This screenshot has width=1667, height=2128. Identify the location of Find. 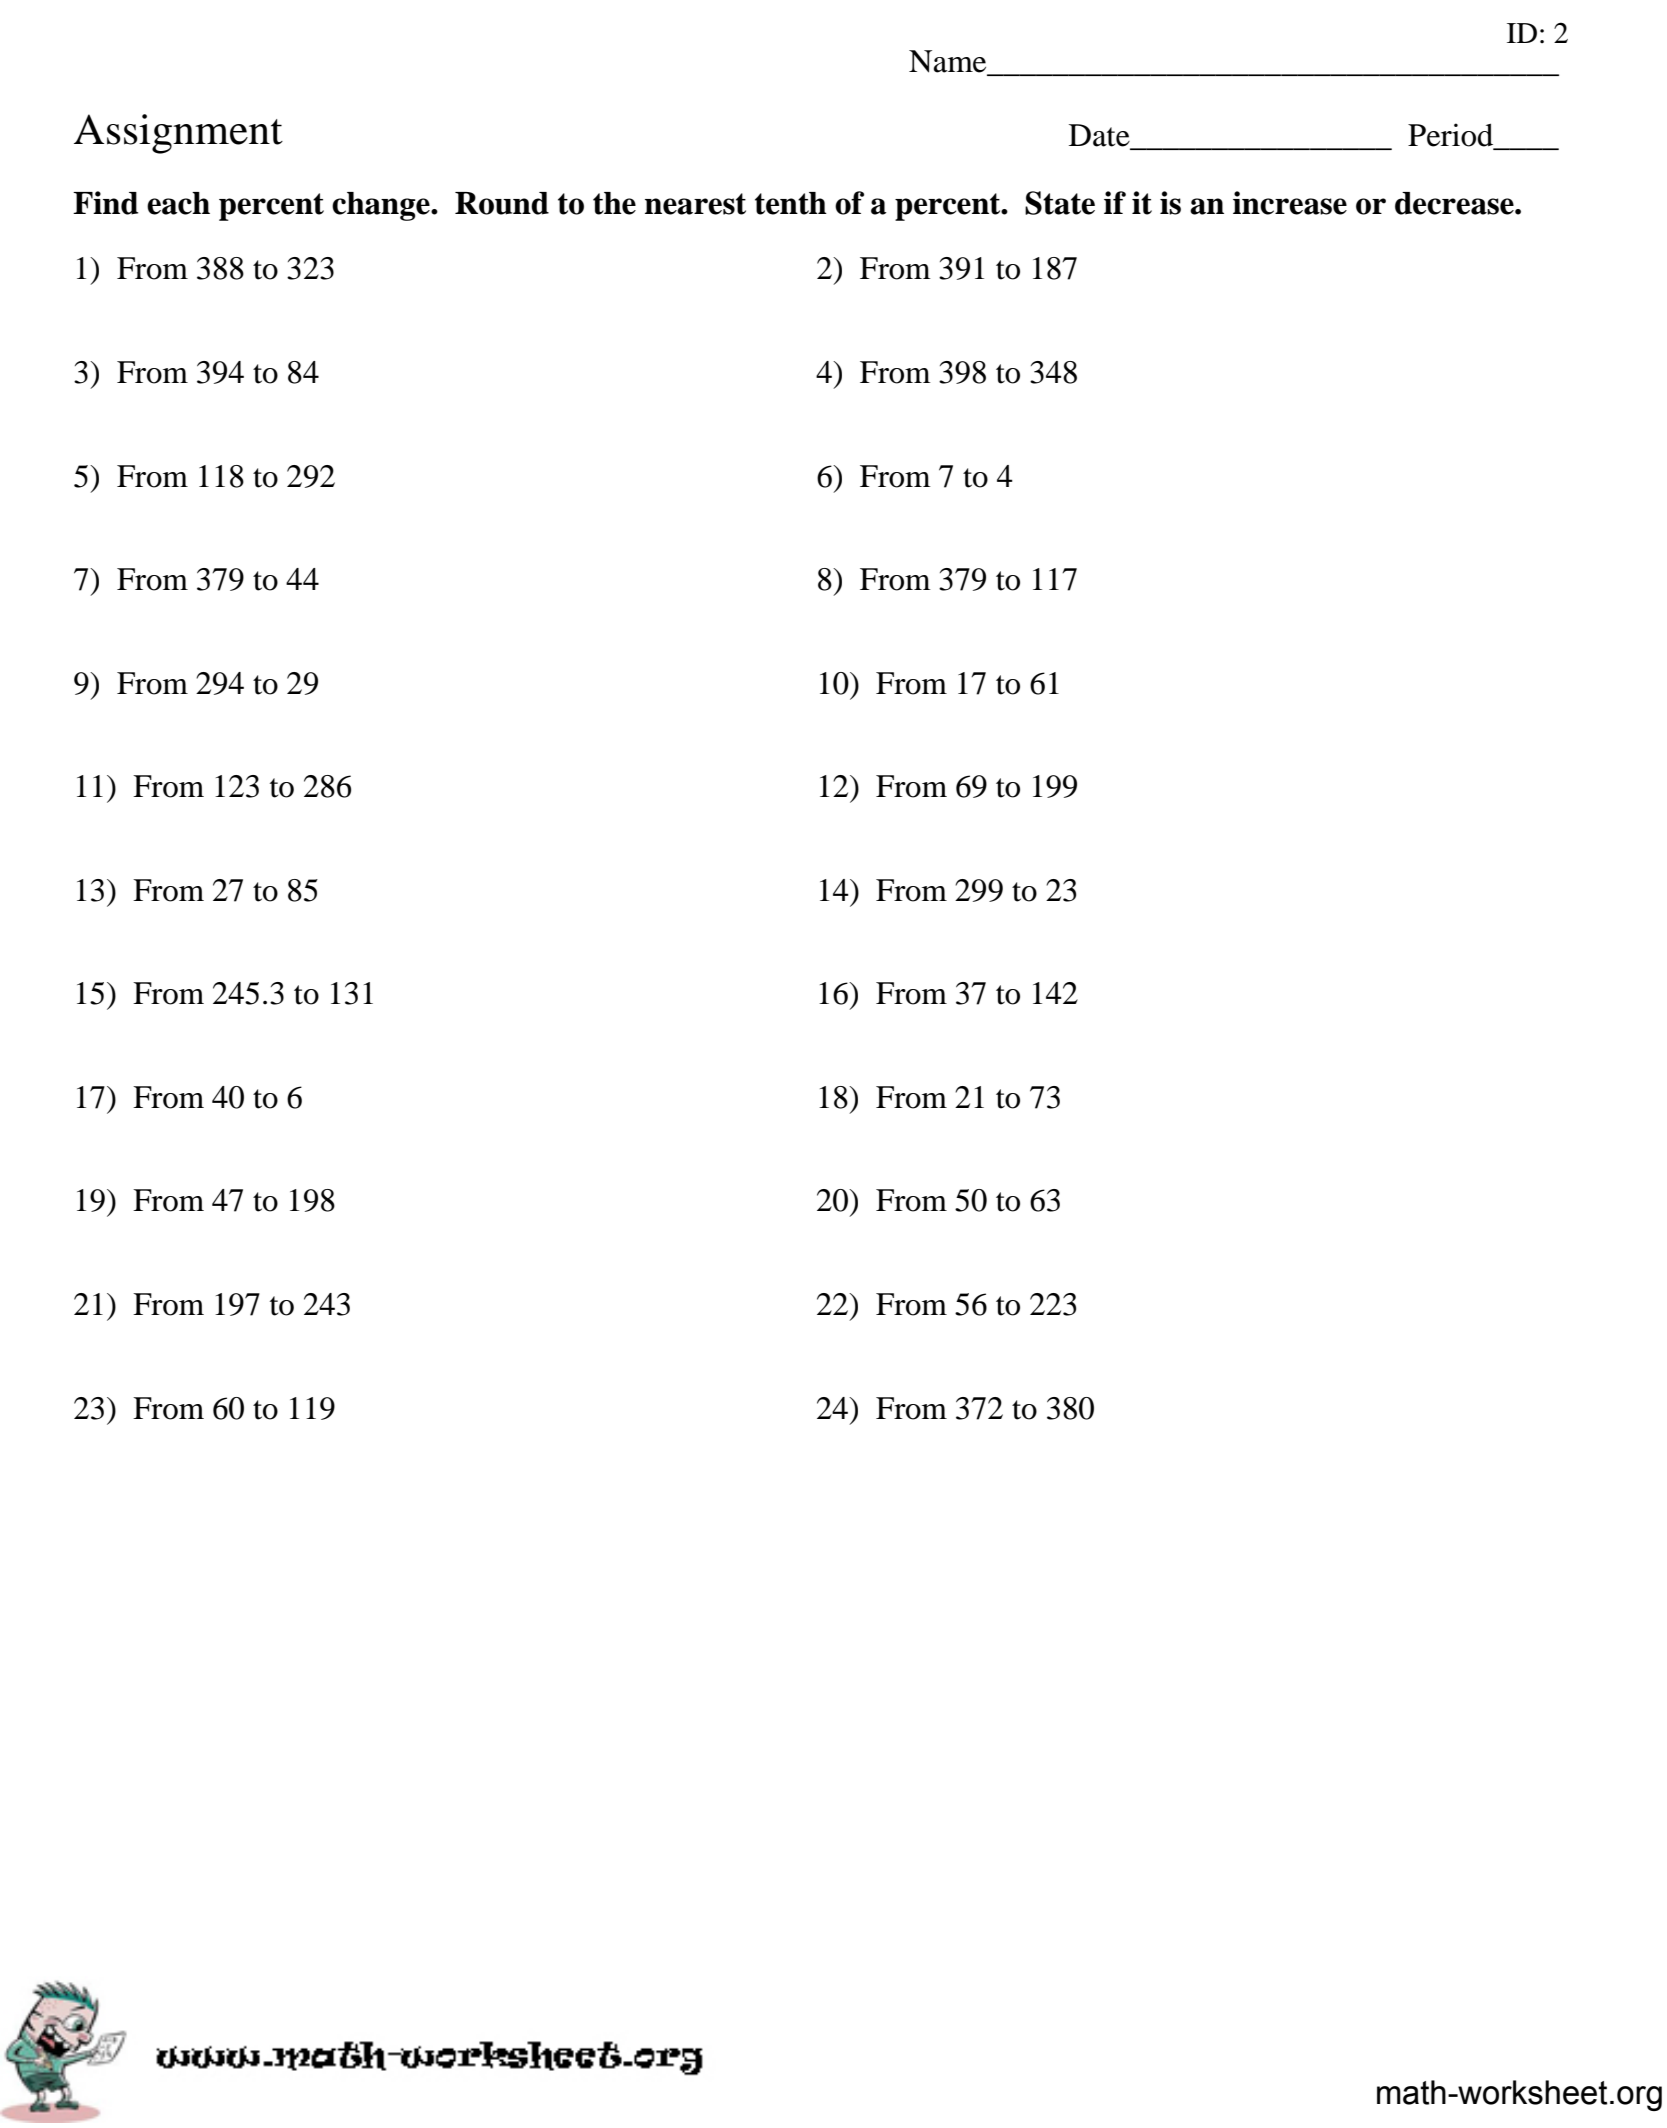
(105, 203).
